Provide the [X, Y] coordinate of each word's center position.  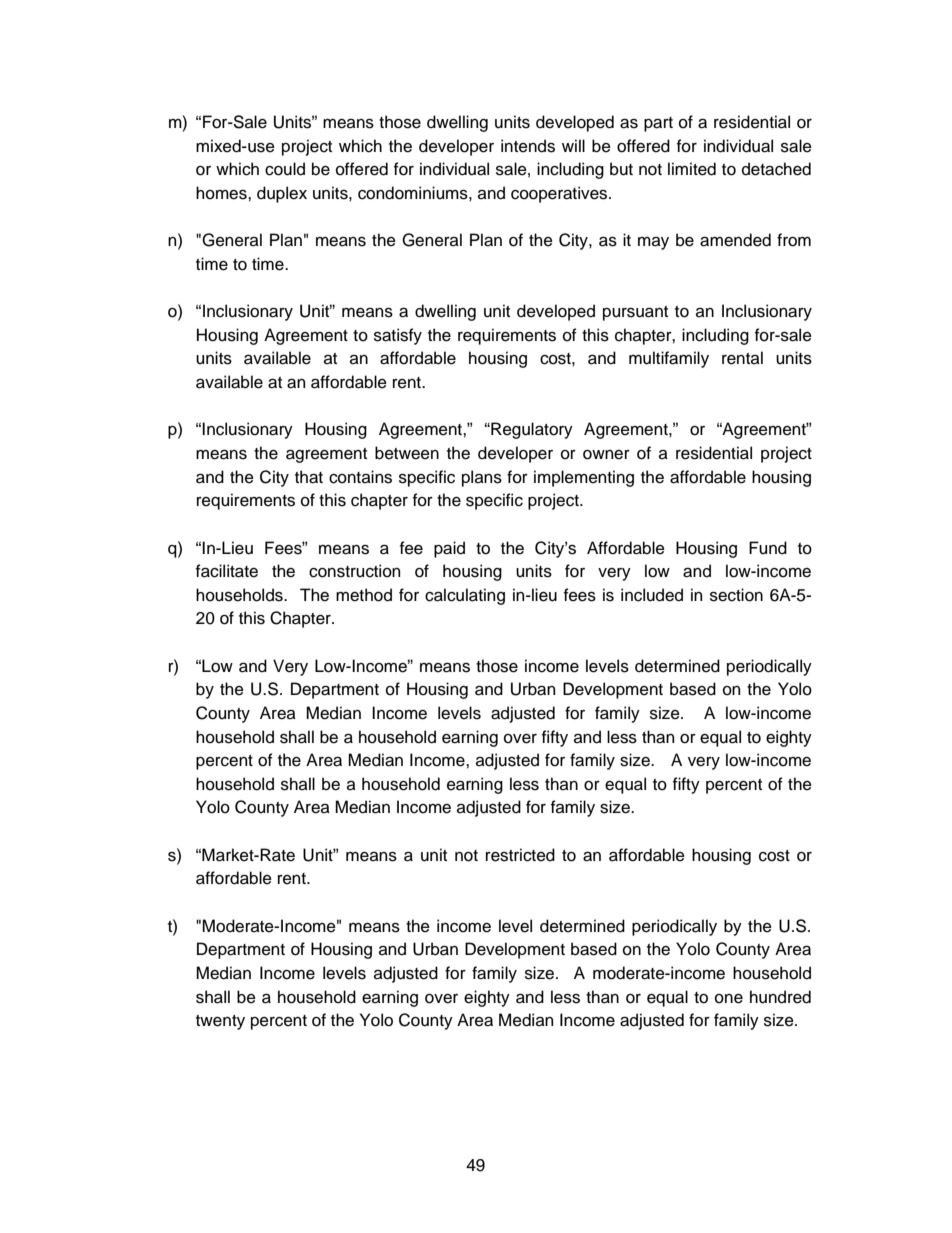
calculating [465, 596]
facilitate [227, 571]
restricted [520, 855]
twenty [220, 1022]
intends [528, 146]
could [285, 169]
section [736, 595]
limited [692, 169]
